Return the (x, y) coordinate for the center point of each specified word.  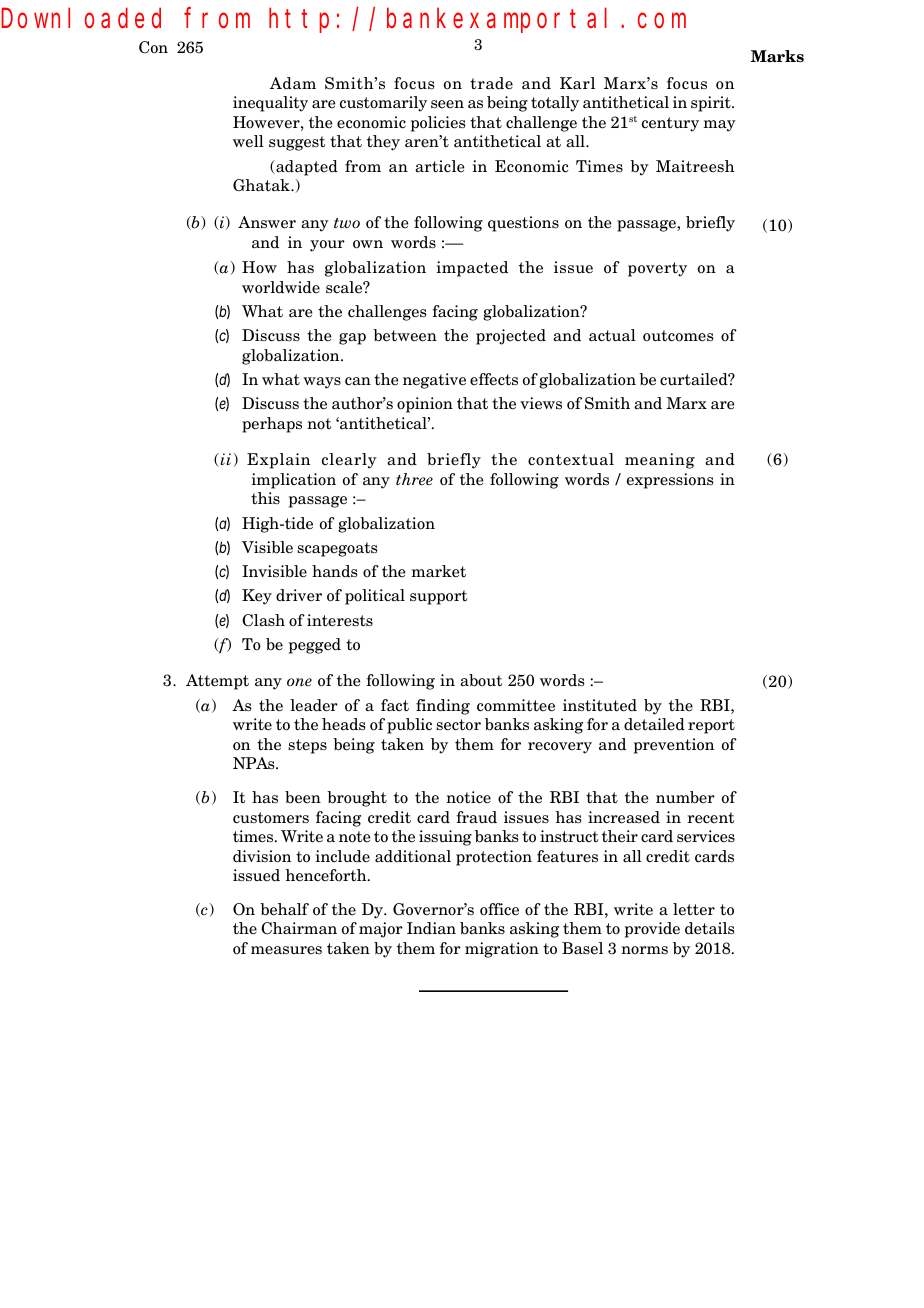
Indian (431, 928)
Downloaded (81, 18)
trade (491, 83)
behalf (284, 909)
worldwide (281, 287)
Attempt (217, 682)
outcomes (678, 336)
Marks (777, 56)
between (405, 335)
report (711, 726)
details (710, 928)
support (438, 597)
